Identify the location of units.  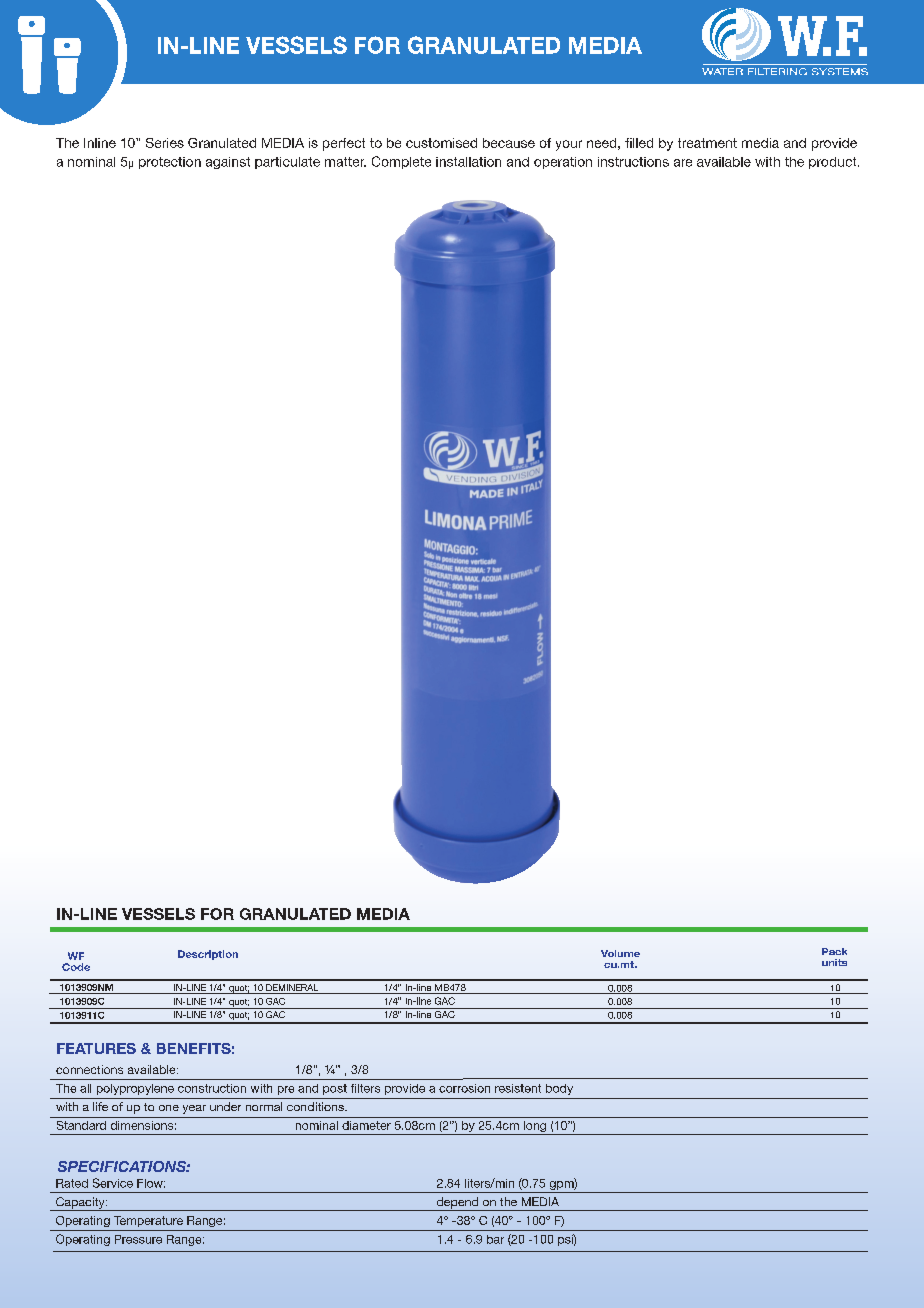
(834, 962).
